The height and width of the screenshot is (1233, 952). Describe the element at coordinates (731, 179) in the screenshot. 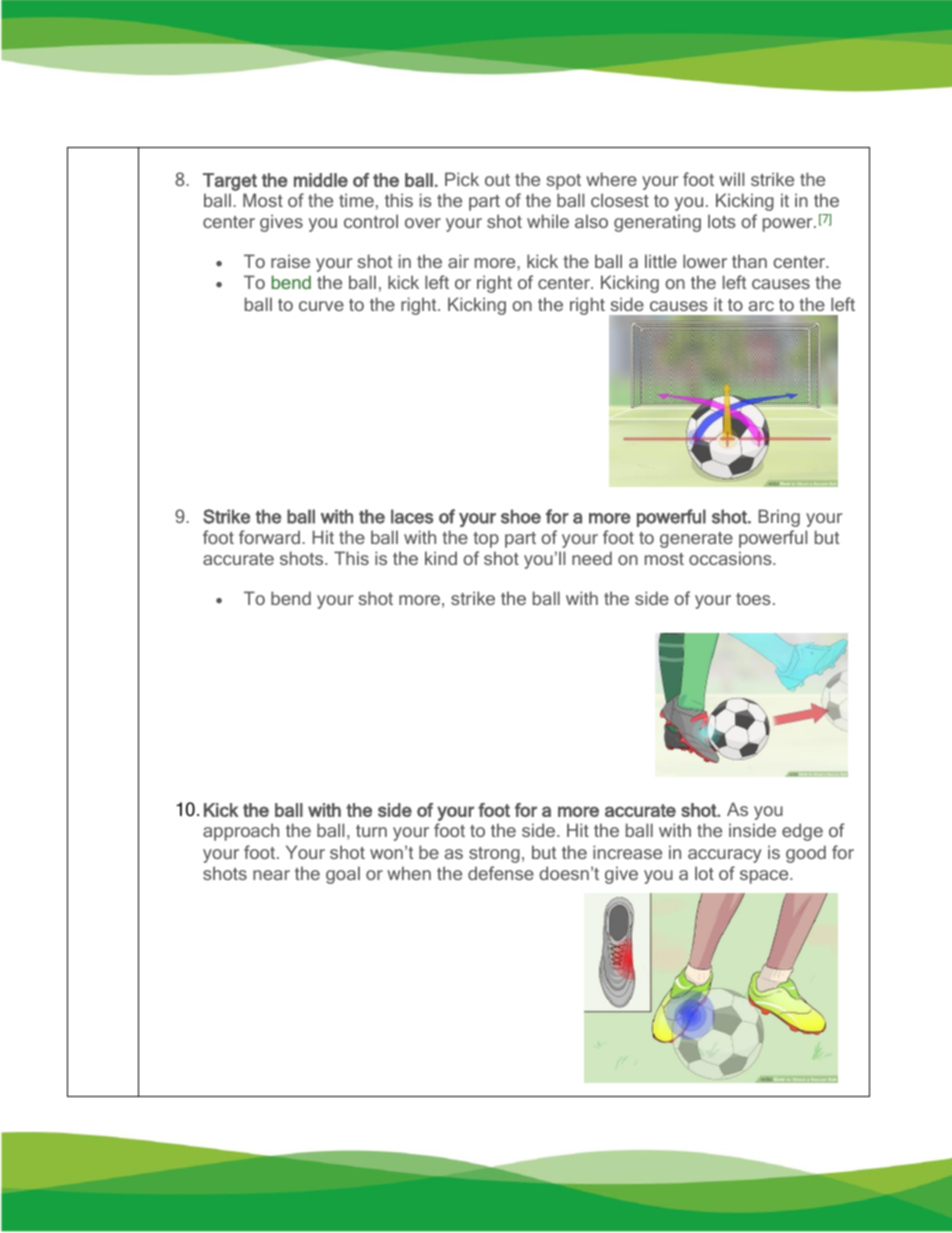

I see `will` at that location.
